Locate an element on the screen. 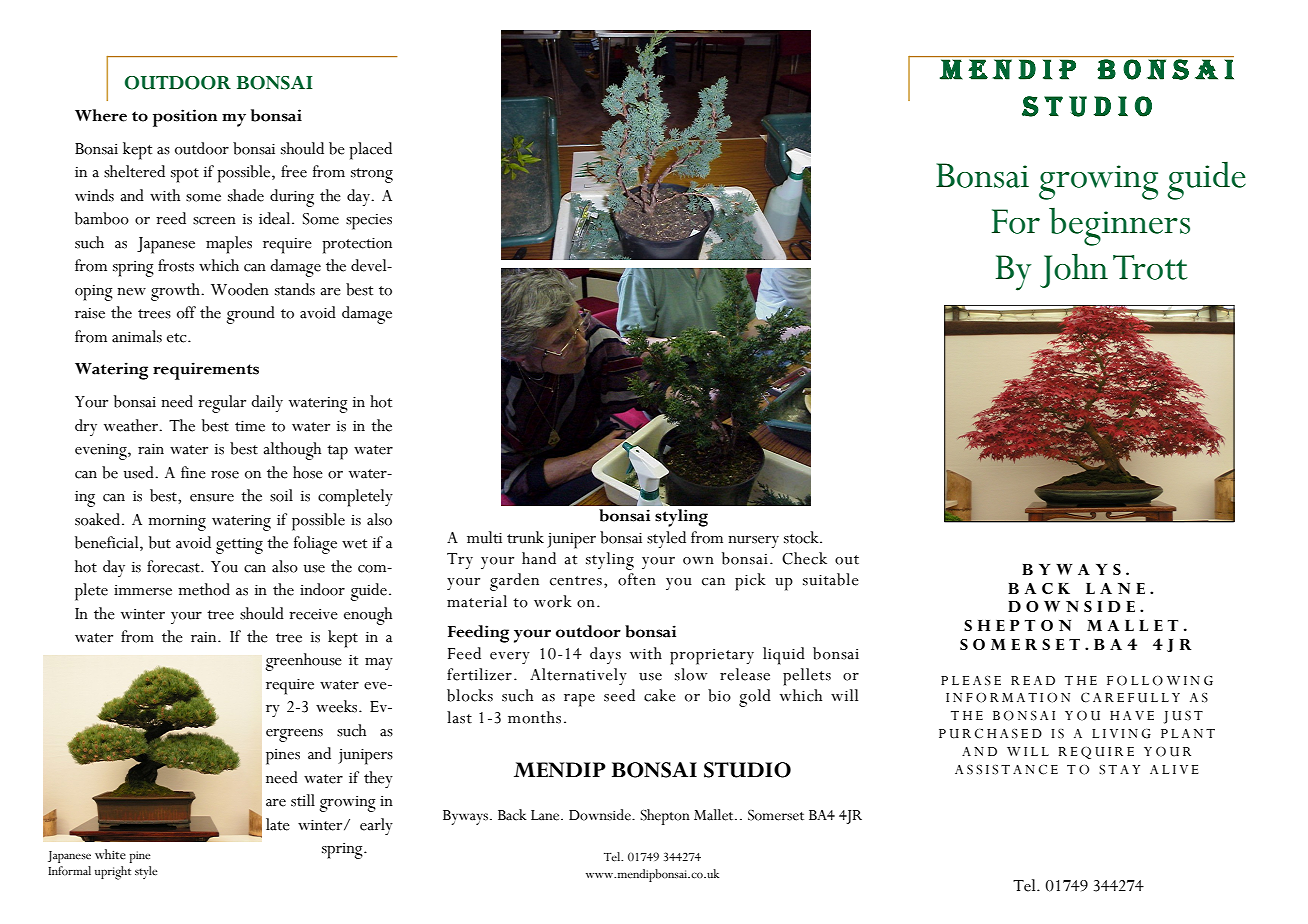 This screenshot has width=1308, height=924. position is located at coordinates (185, 118).
